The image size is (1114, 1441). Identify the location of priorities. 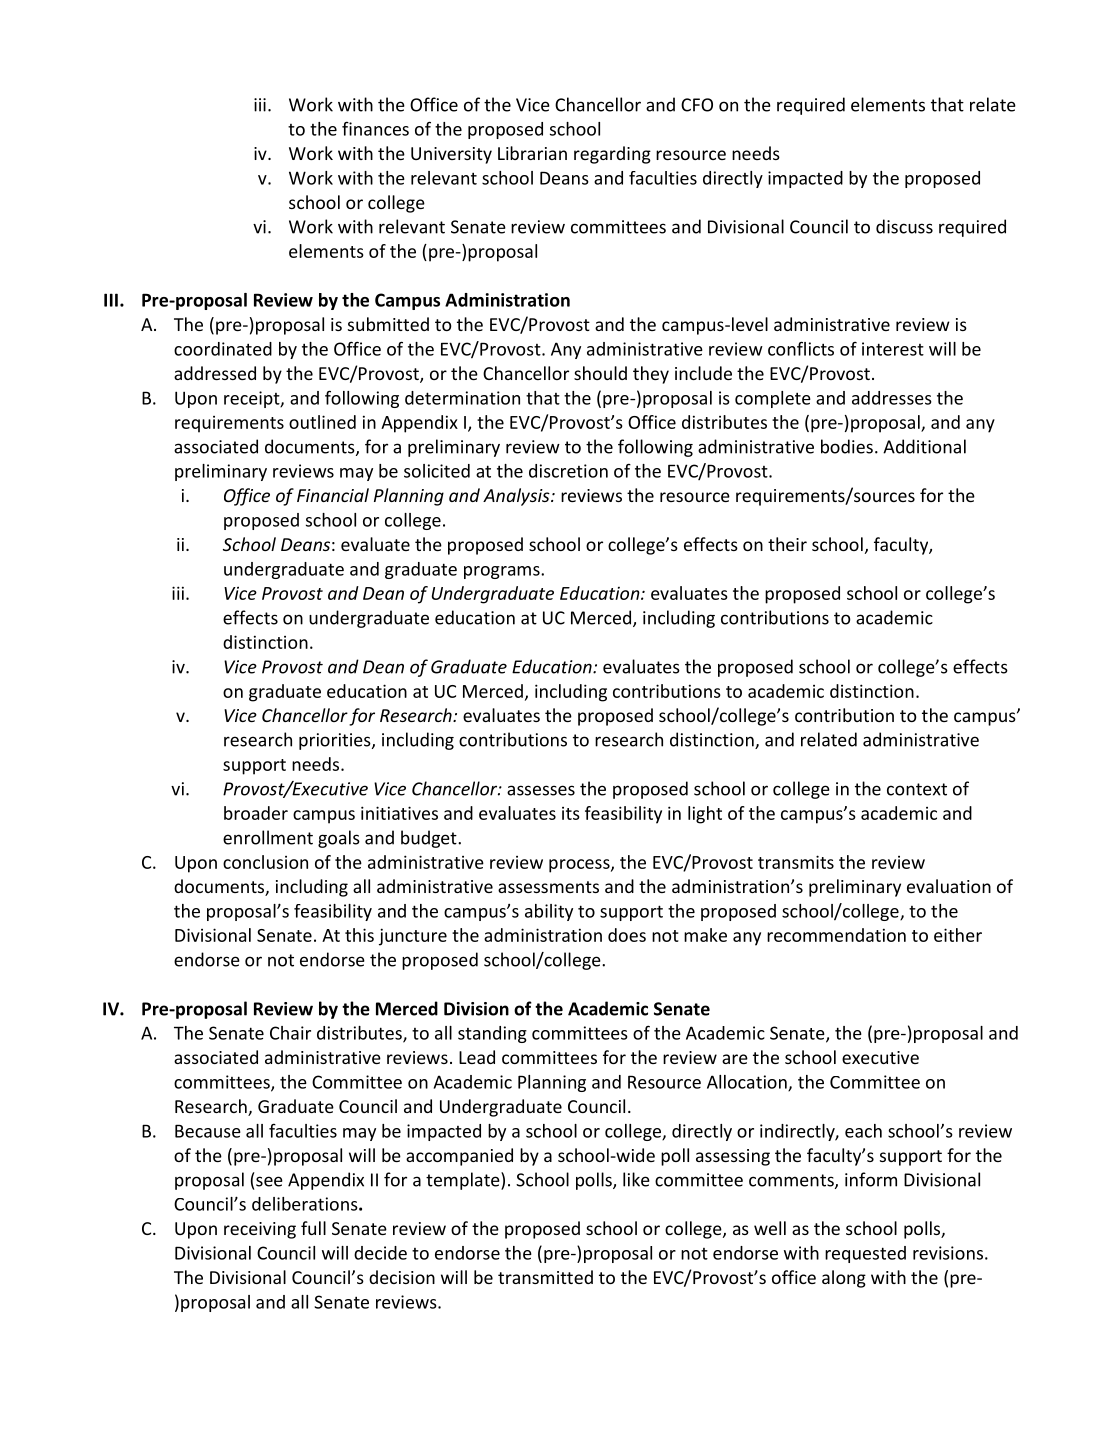
(336, 741).
